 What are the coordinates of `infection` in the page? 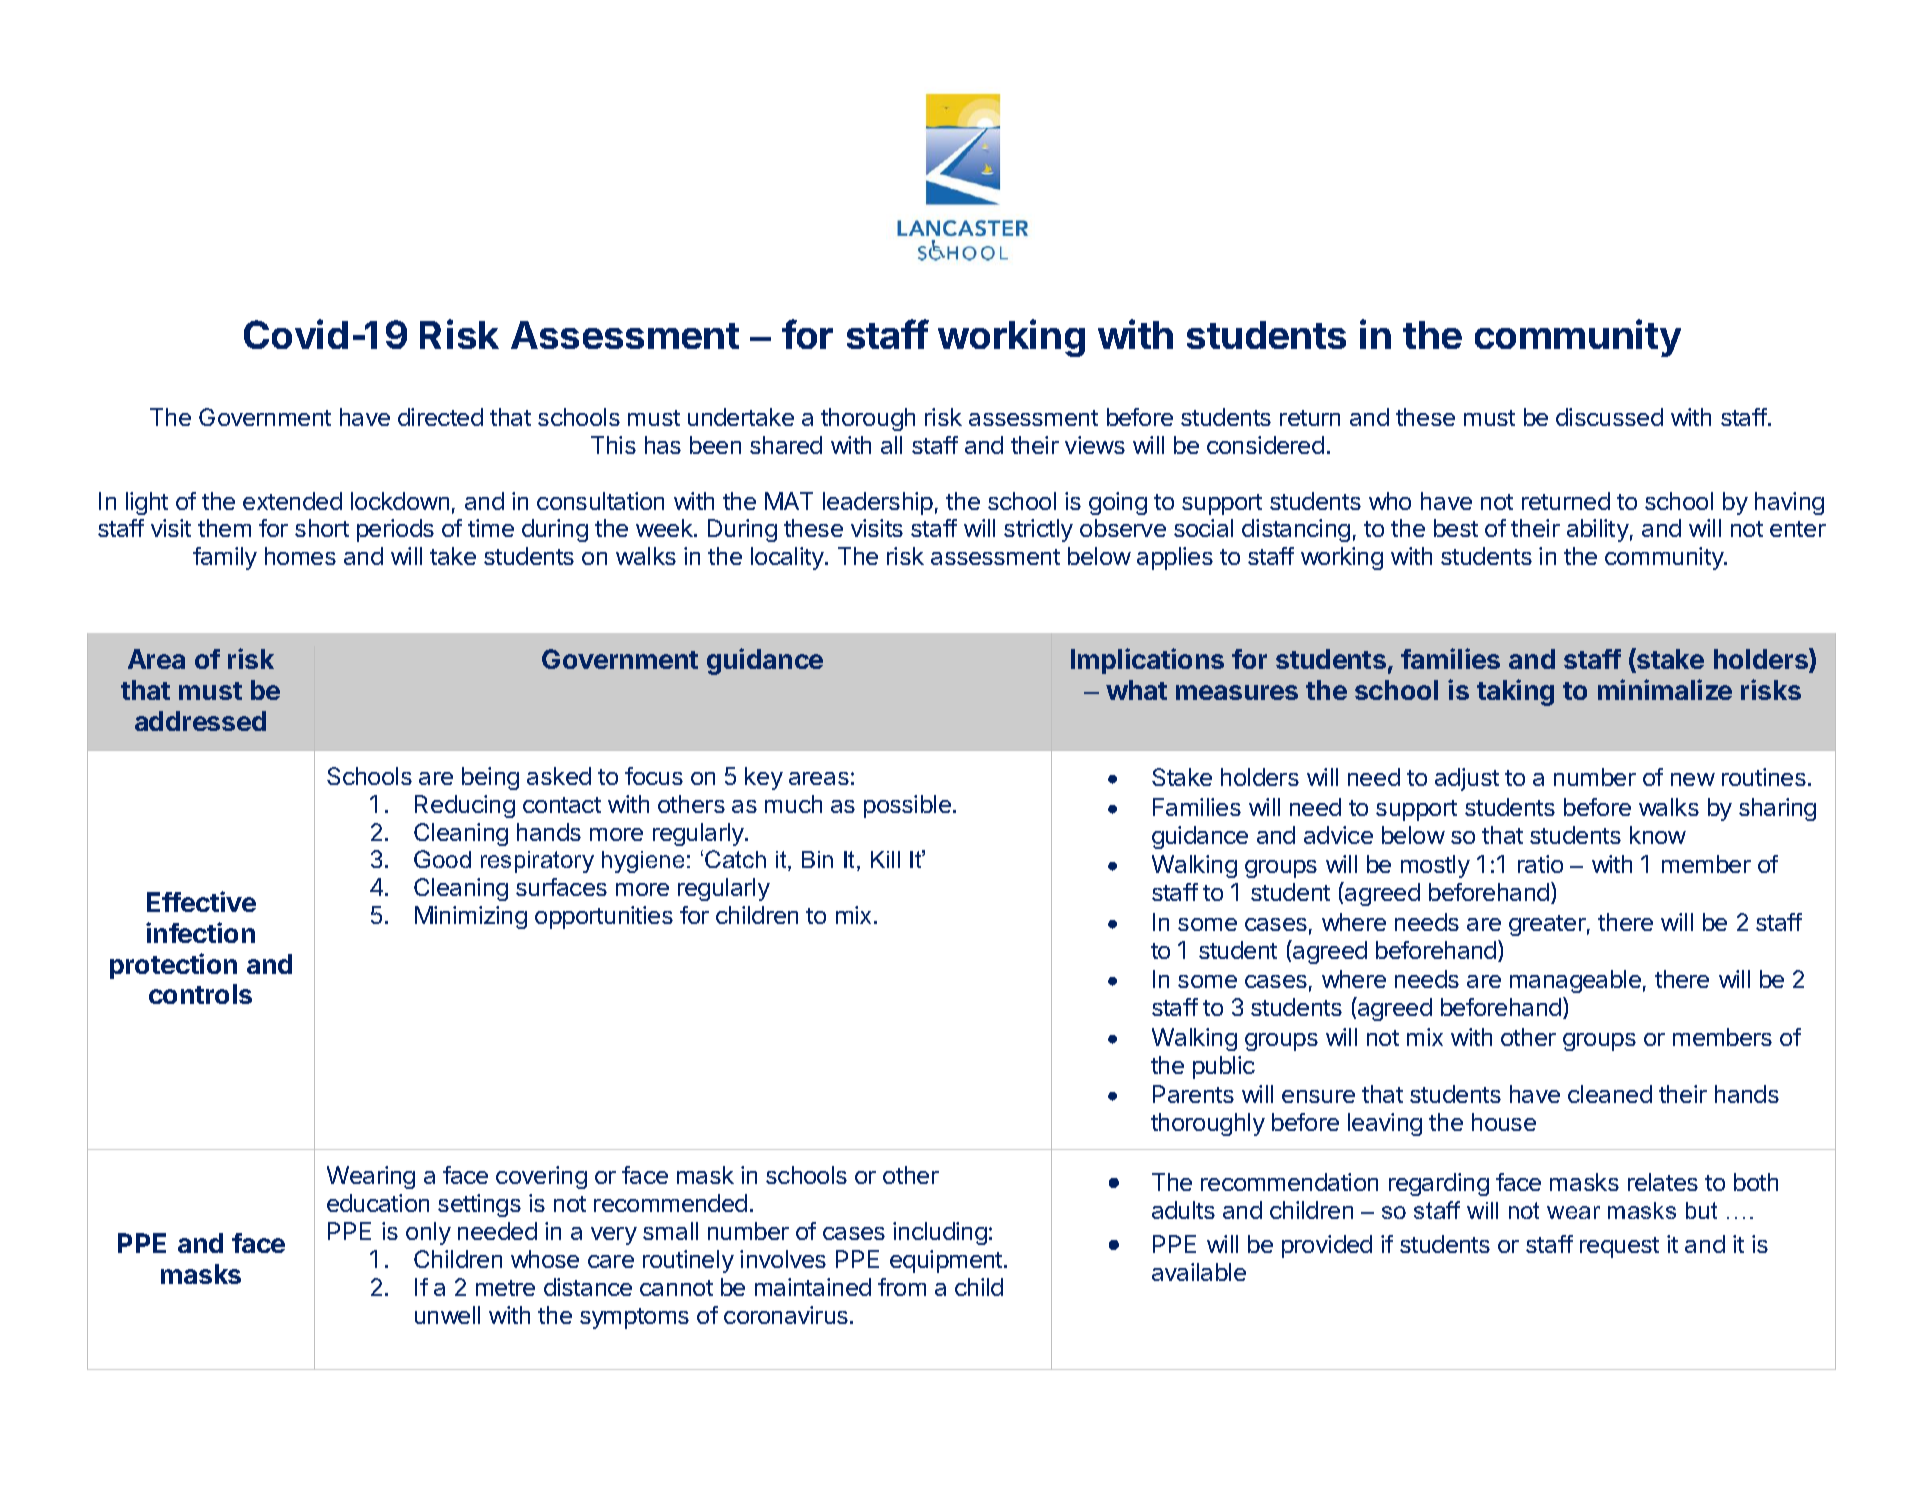 It's located at (200, 932).
